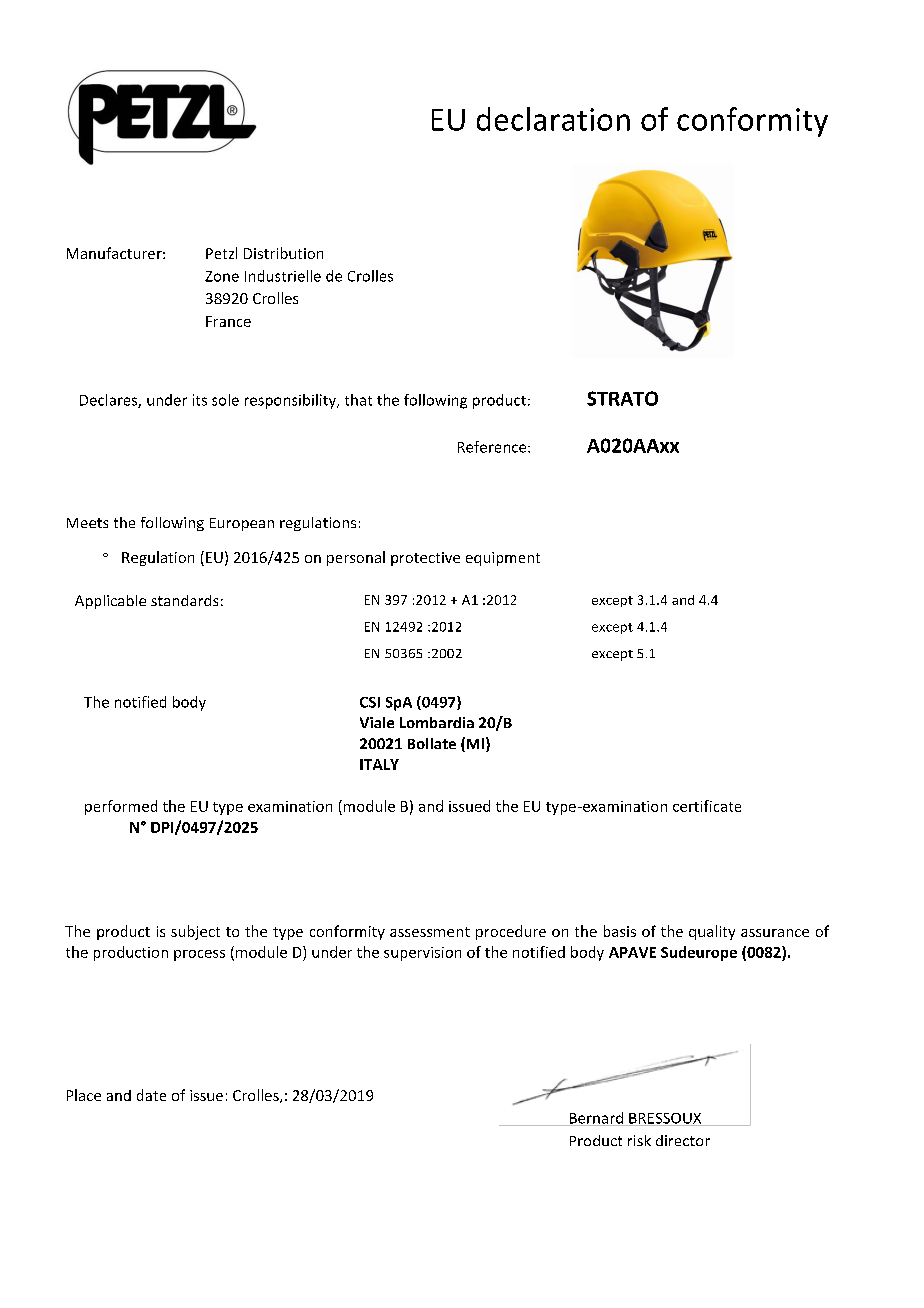  What do you see at coordinates (503, 559) in the page?
I see `equipment` at bounding box center [503, 559].
